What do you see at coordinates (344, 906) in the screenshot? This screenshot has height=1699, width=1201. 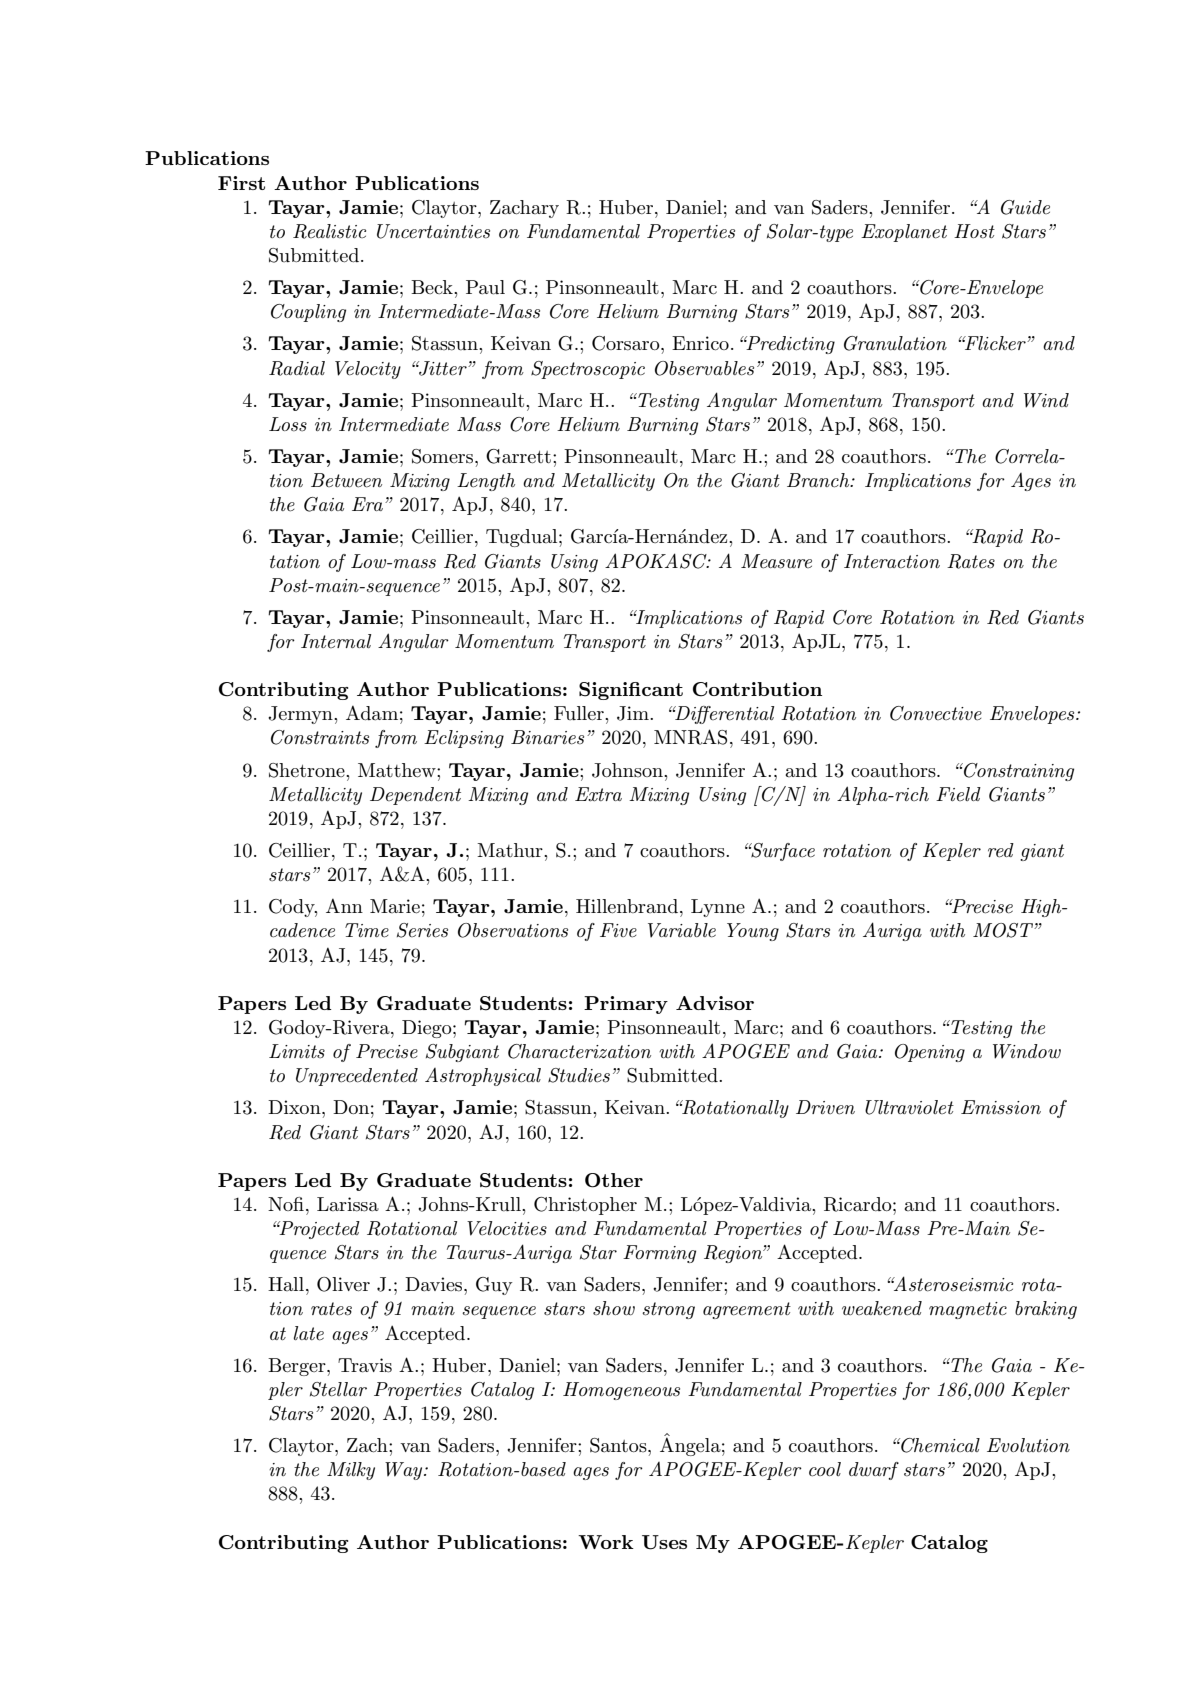 I see `Ann` at bounding box center [344, 906].
